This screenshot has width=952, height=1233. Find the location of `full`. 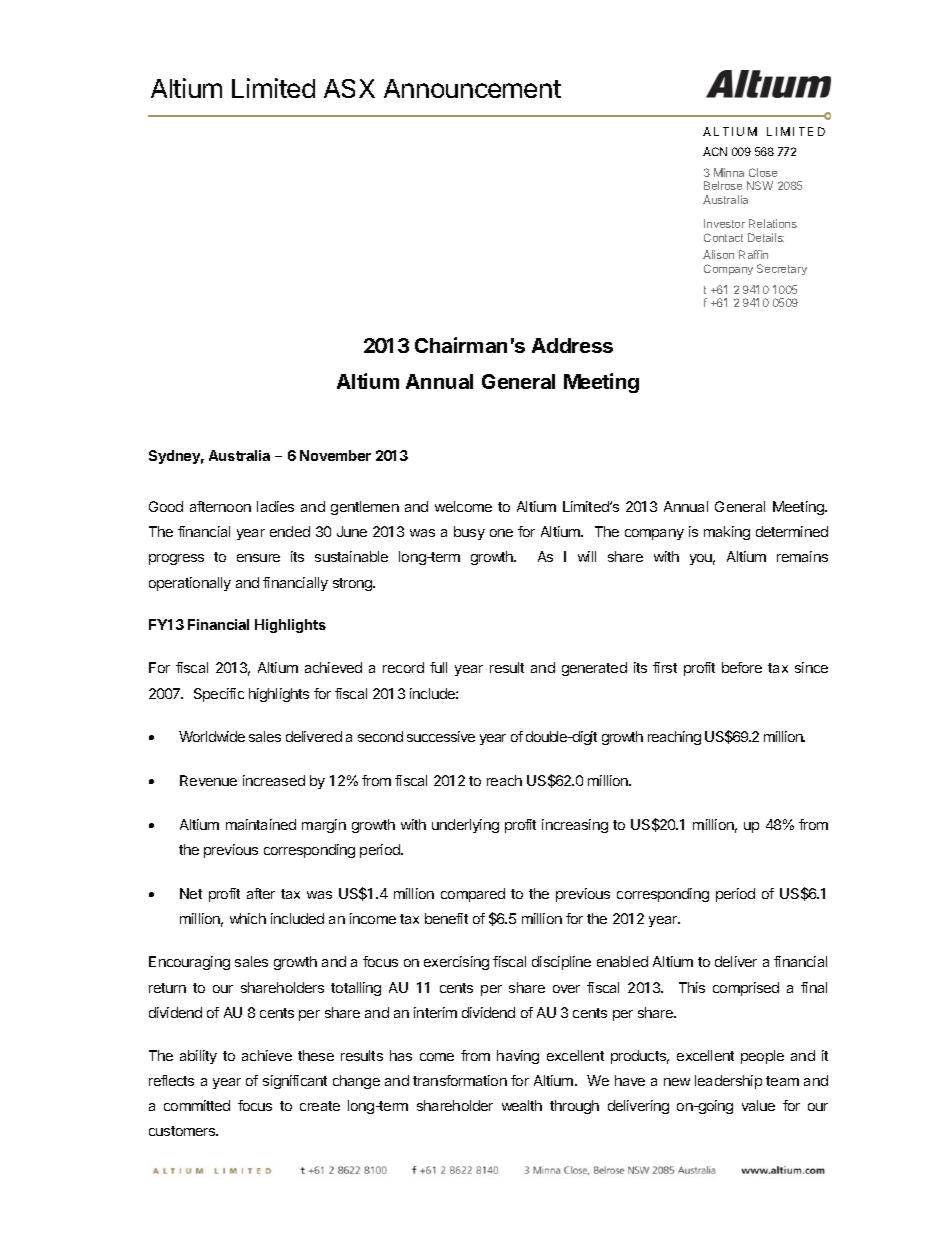

full is located at coordinates (438, 667).
